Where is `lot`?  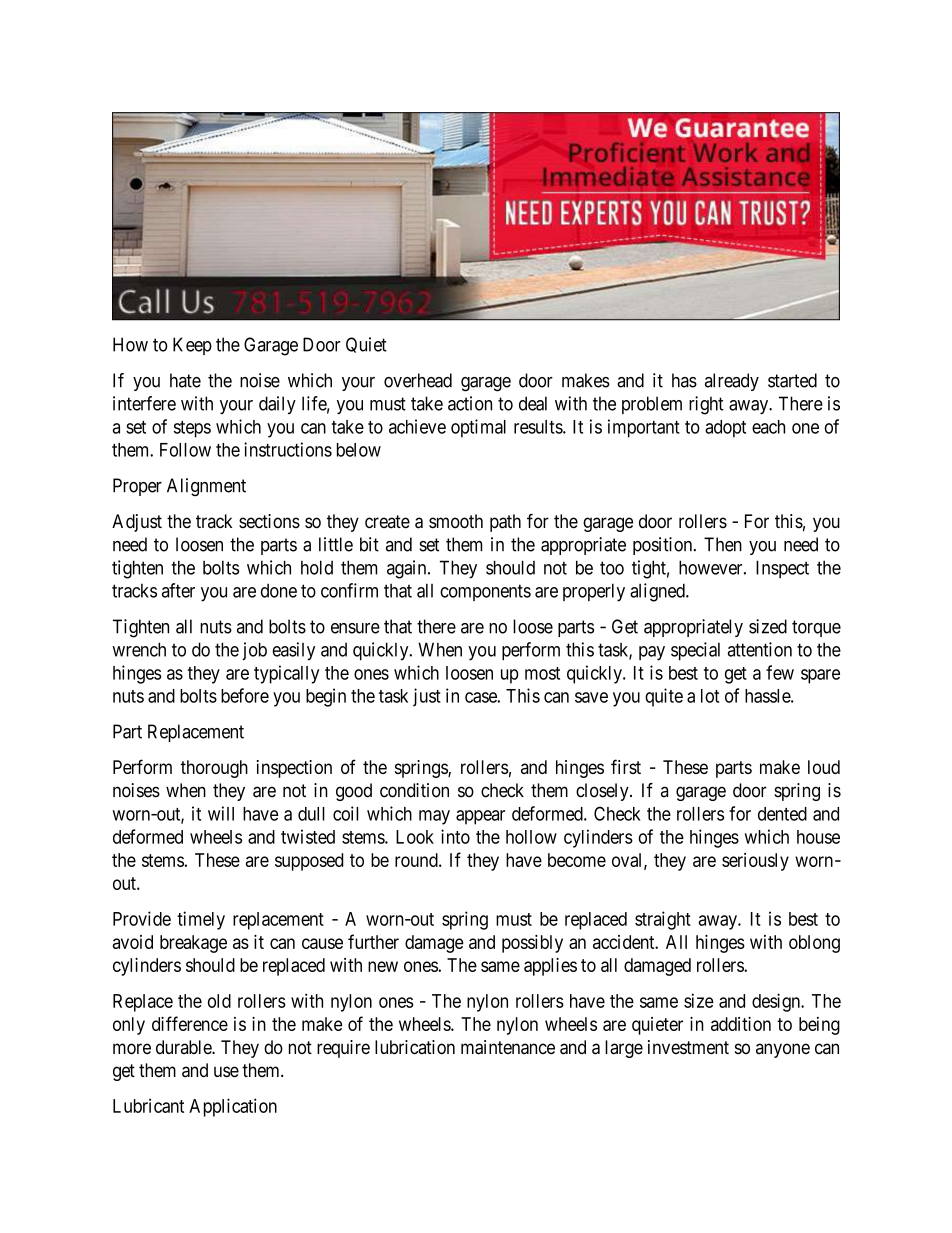 lot is located at coordinates (710, 696).
